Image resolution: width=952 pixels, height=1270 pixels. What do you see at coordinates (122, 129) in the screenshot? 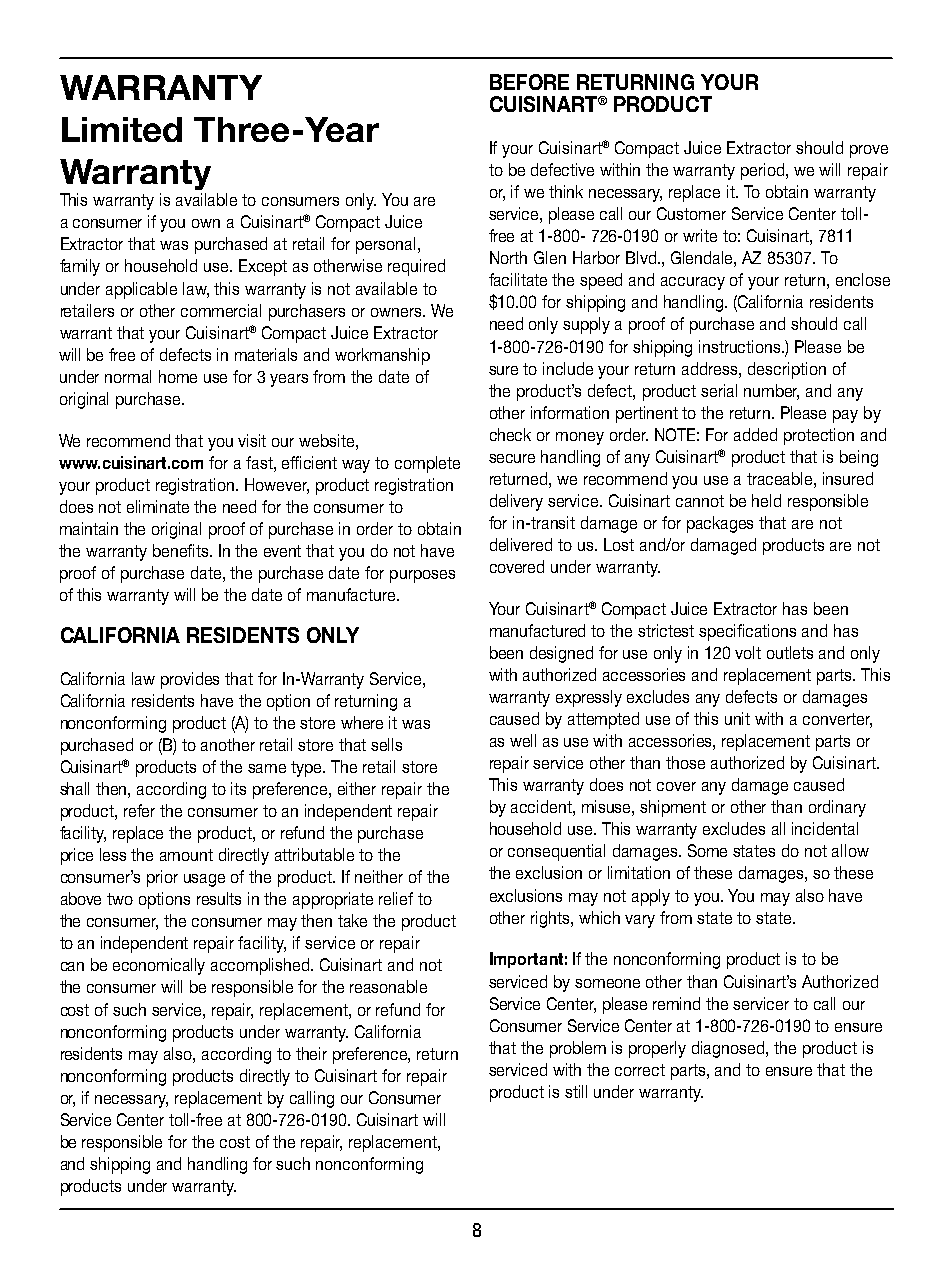
I see `Limited` at bounding box center [122, 129].
